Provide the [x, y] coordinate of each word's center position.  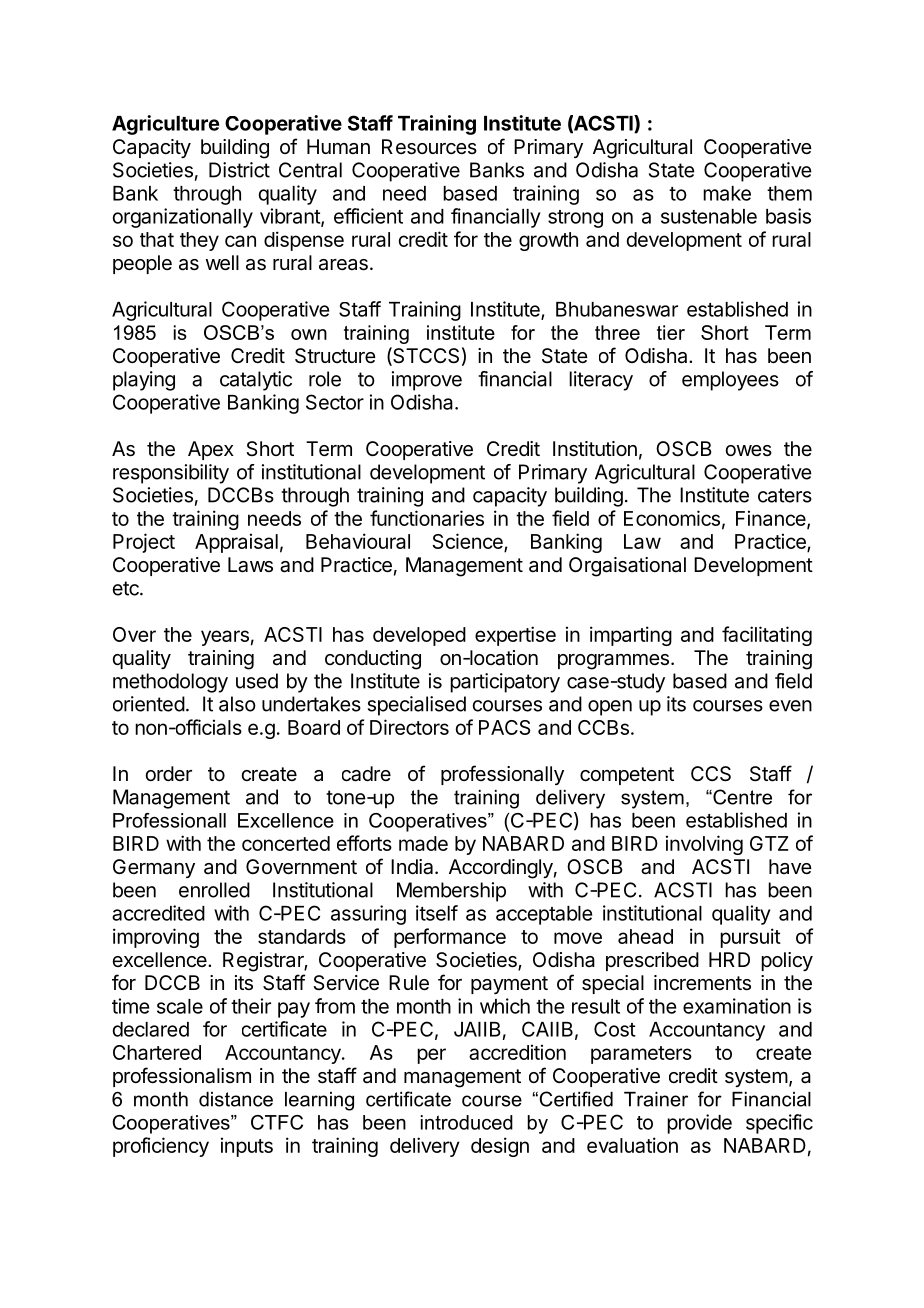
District [239, 170]
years [225, 638]
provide [699, 1124]
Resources [429, 147]
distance [236, 1099]
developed [419, 636]
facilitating [767, 636]
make [727, 193]
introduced [467, 1122]
